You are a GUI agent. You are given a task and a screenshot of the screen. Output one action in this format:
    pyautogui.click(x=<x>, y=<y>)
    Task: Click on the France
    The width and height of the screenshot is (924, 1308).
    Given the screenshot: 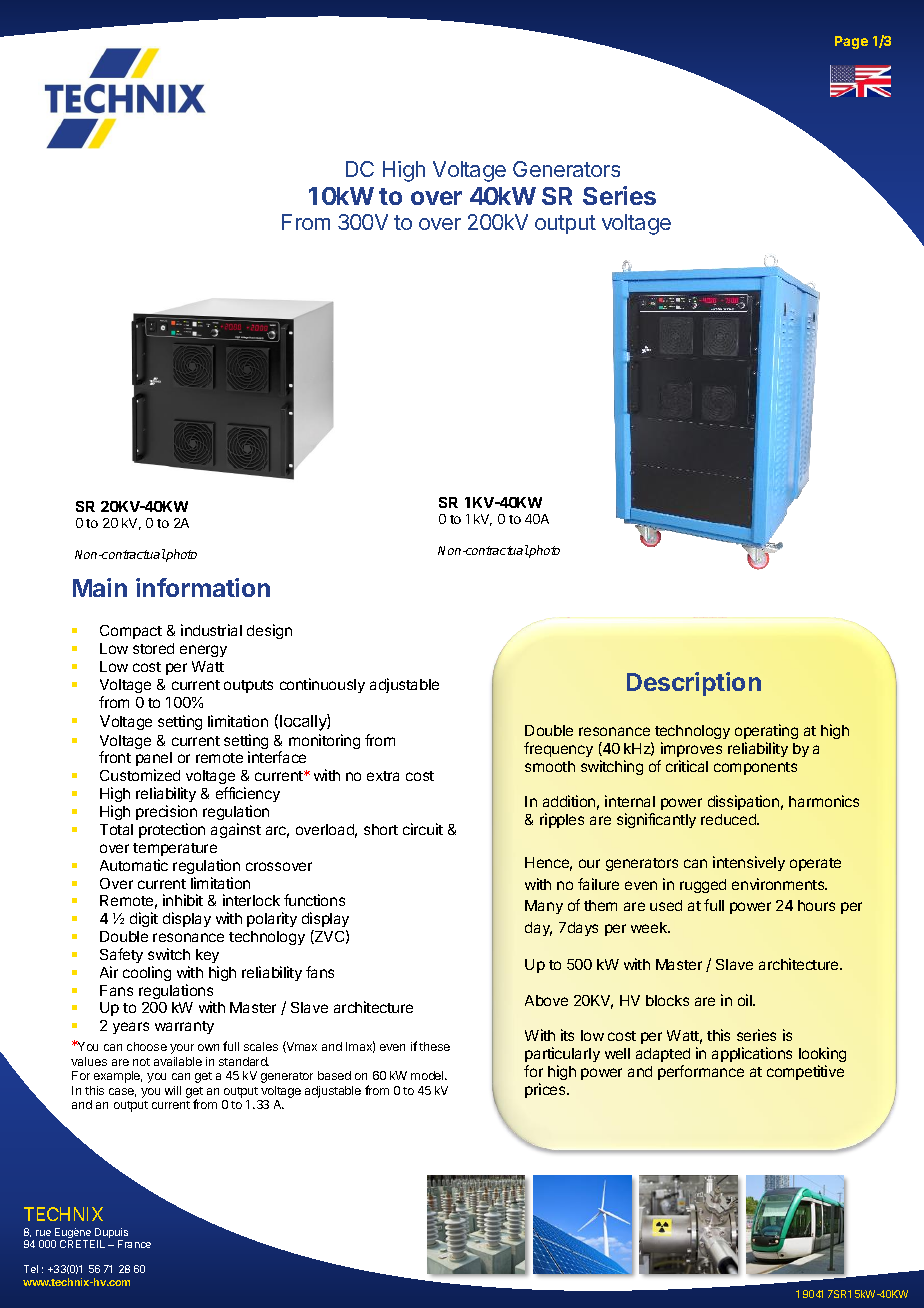 What is the action you would take?
    pyautogui.click(x=134, y=1244)
